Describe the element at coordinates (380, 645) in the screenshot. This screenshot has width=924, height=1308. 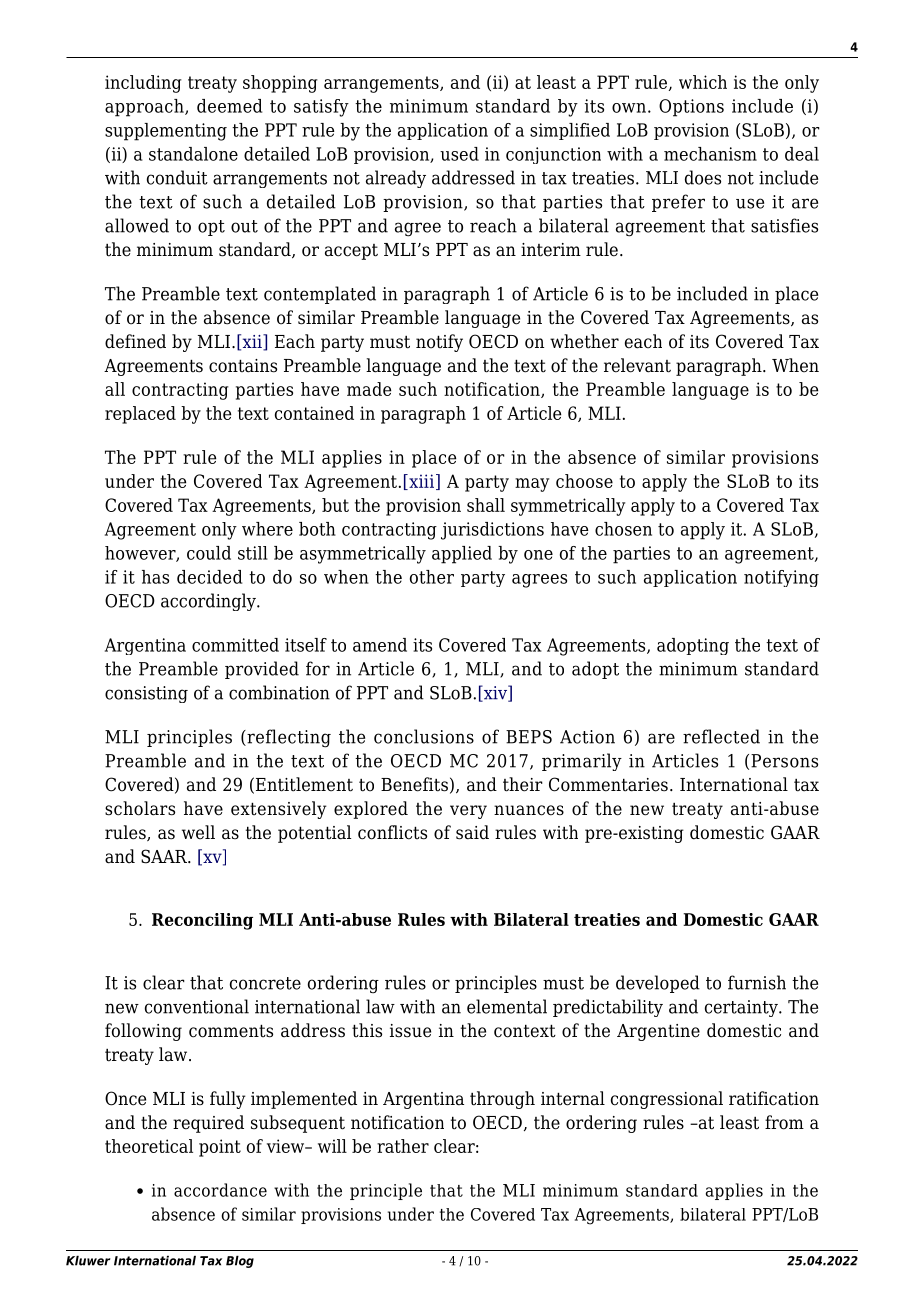
I see `amend` at that location.
